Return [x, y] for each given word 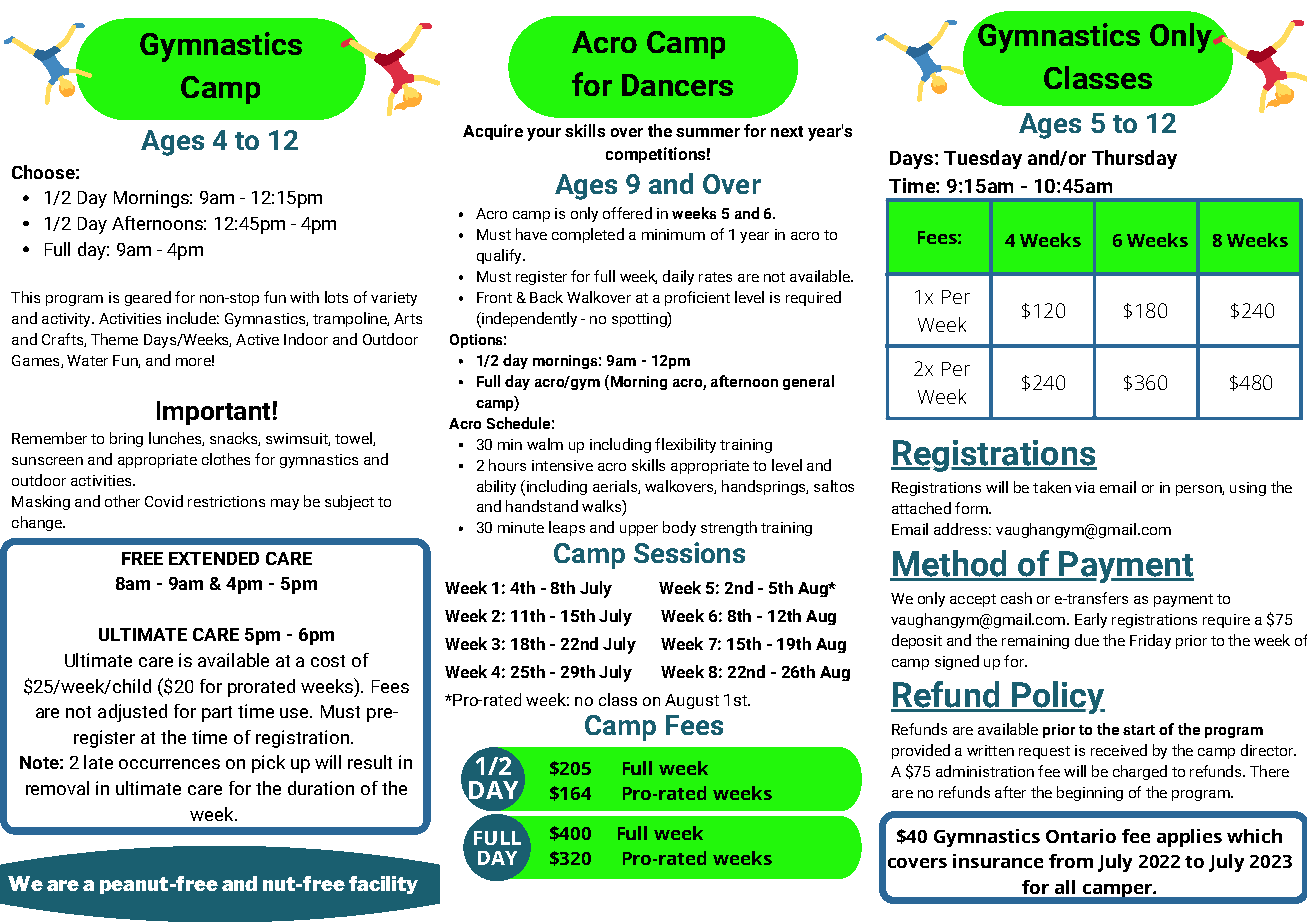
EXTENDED [214, 558]
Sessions [689, 552]
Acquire [493, 132]
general [808, 382]
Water [87, 360]
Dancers [677, 85]
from [1071, 861]
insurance [998, 861]
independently [528, 320]
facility [383, 885]
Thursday [1134, 159]
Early [1091, 620]
